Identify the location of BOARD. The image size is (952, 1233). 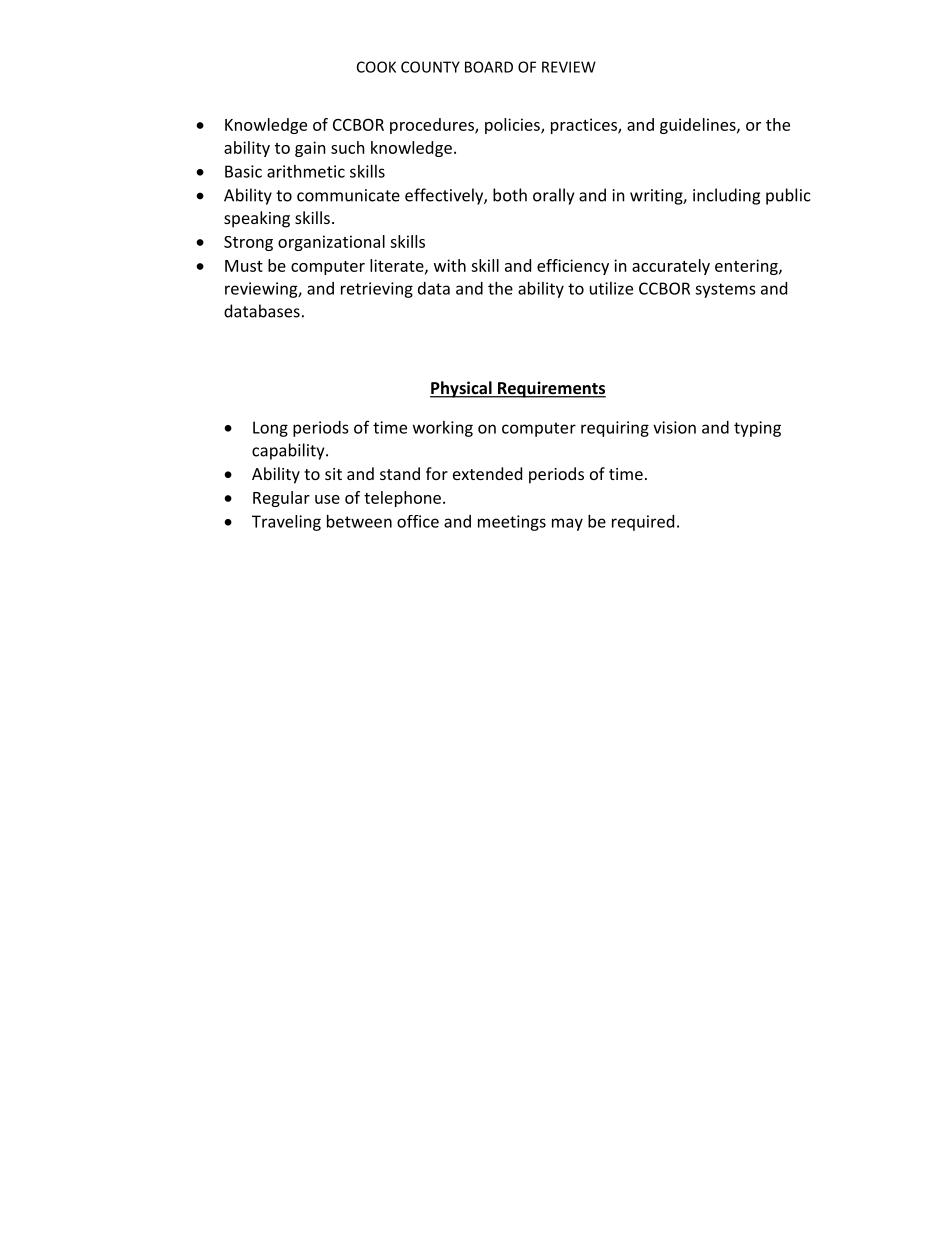
(489, 67).
